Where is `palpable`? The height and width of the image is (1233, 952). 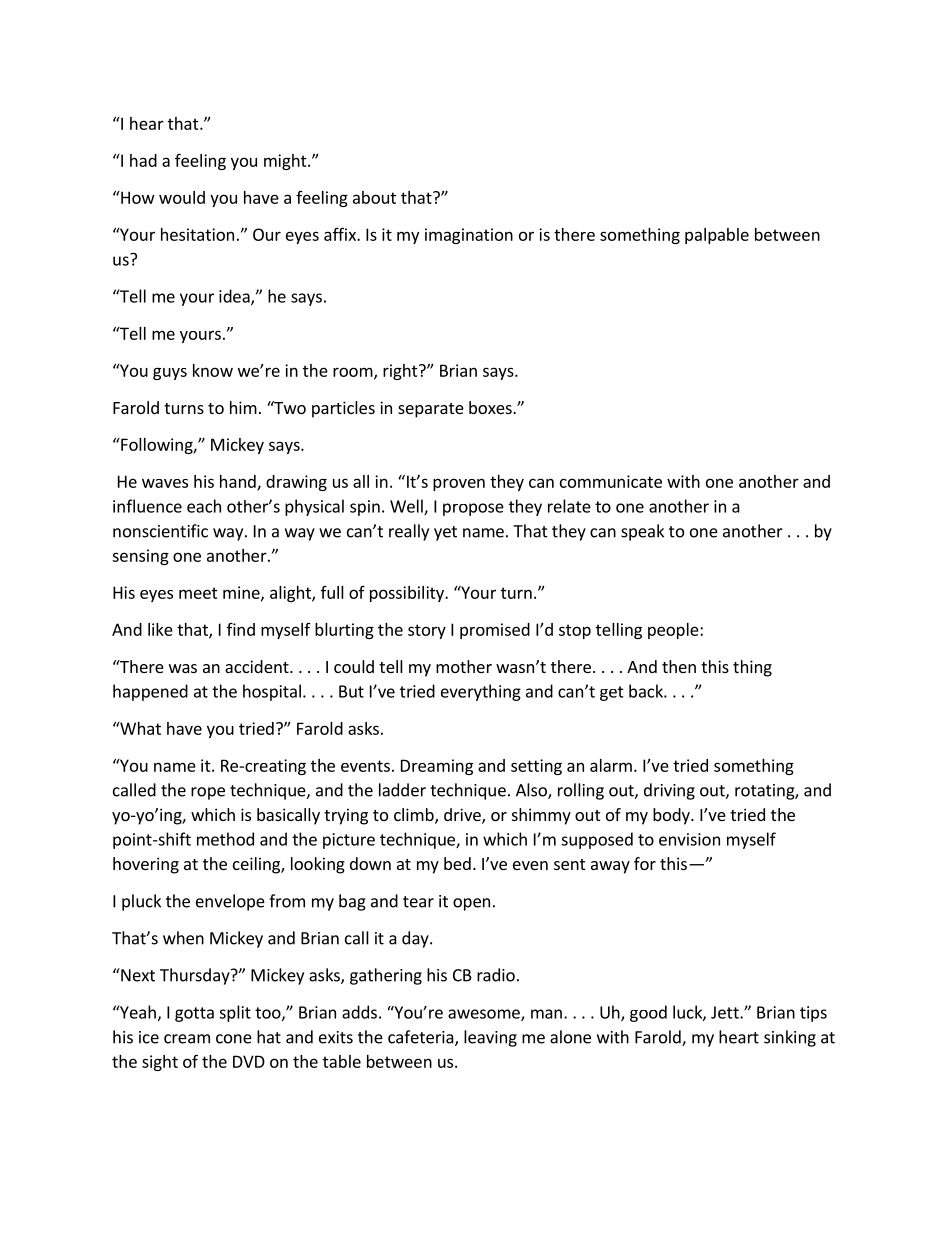 palpable is located at coordinates (717, 236).
